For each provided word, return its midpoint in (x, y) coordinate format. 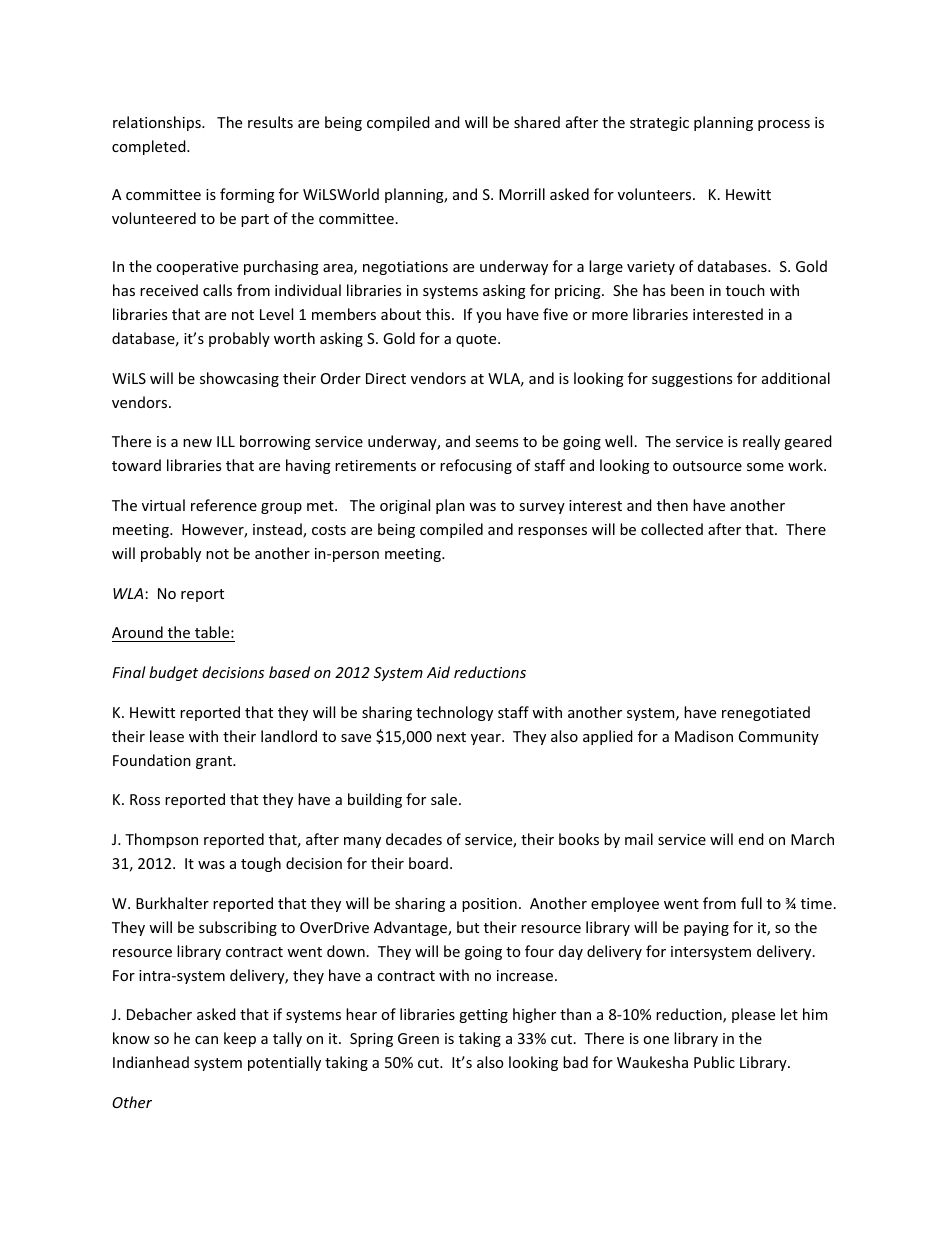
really (761, 442)
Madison (704, 736)
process (784, 125)
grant (215, 762)
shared (537, 122)
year (487, 739)
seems (496, 443)
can (206, 1040)
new (197, 443)
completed (150, 147)
